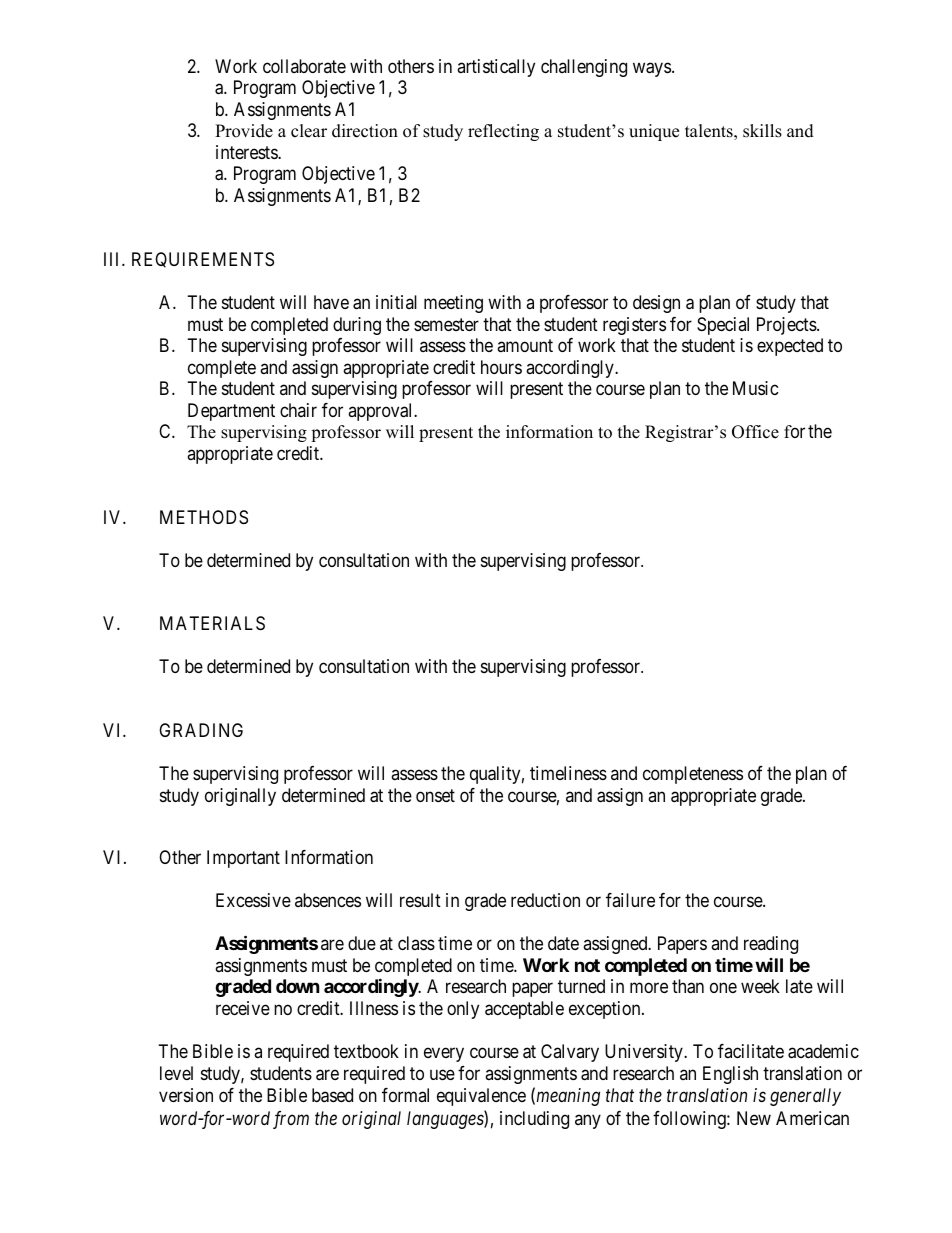 This document has width=952, height=1233. I want to click on onset, so click(435, 795).
